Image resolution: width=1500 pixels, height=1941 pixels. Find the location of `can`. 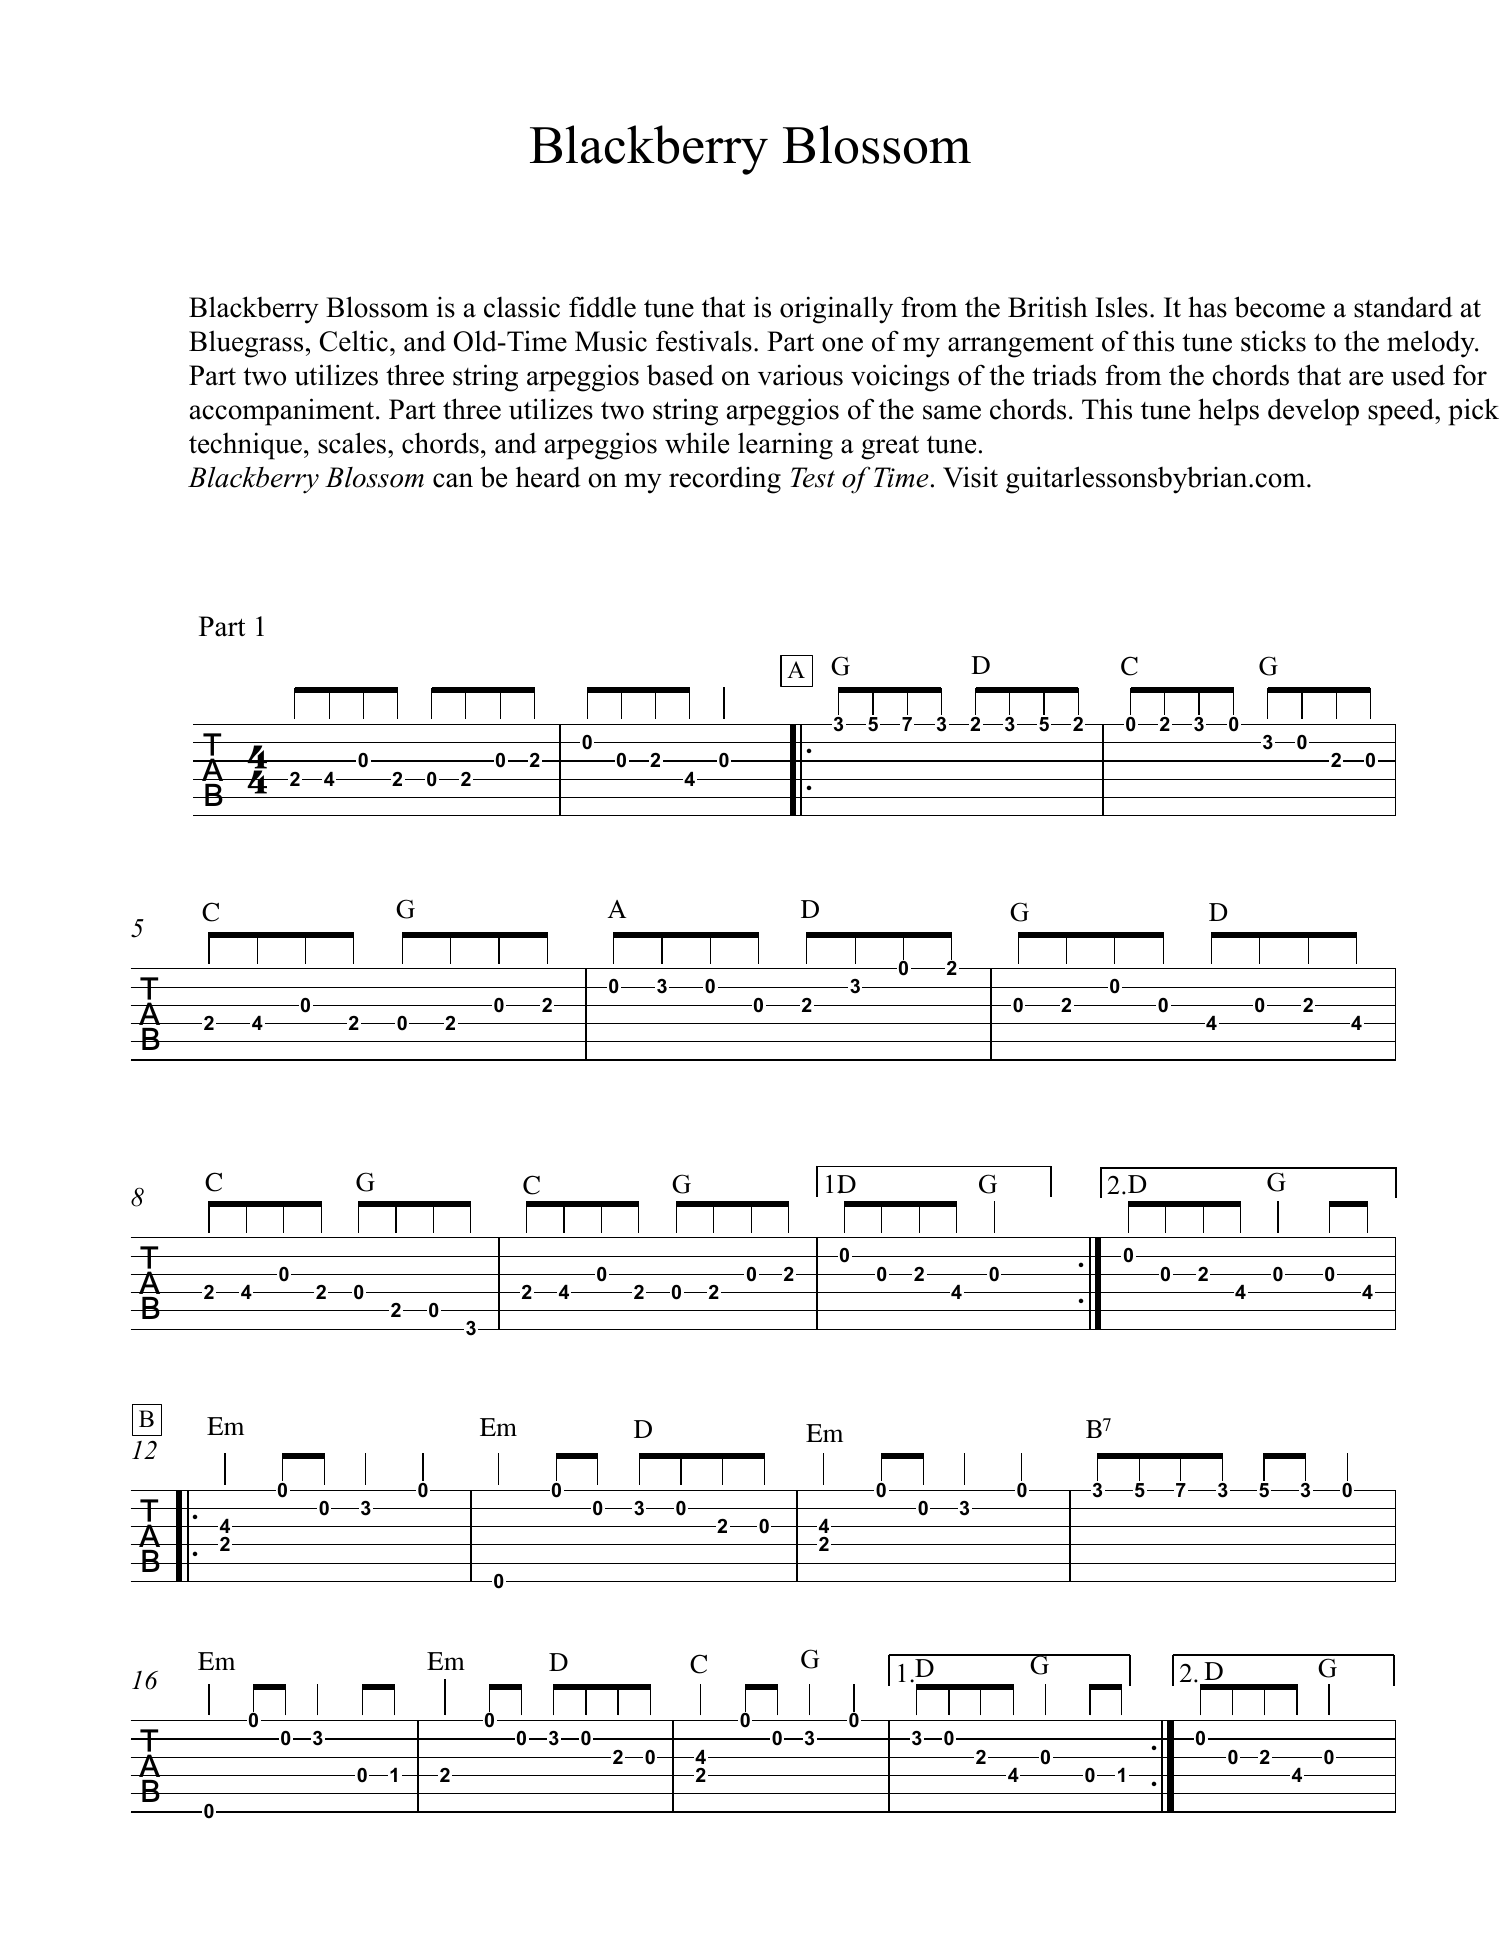

can is located at coordinates (453, 480).
